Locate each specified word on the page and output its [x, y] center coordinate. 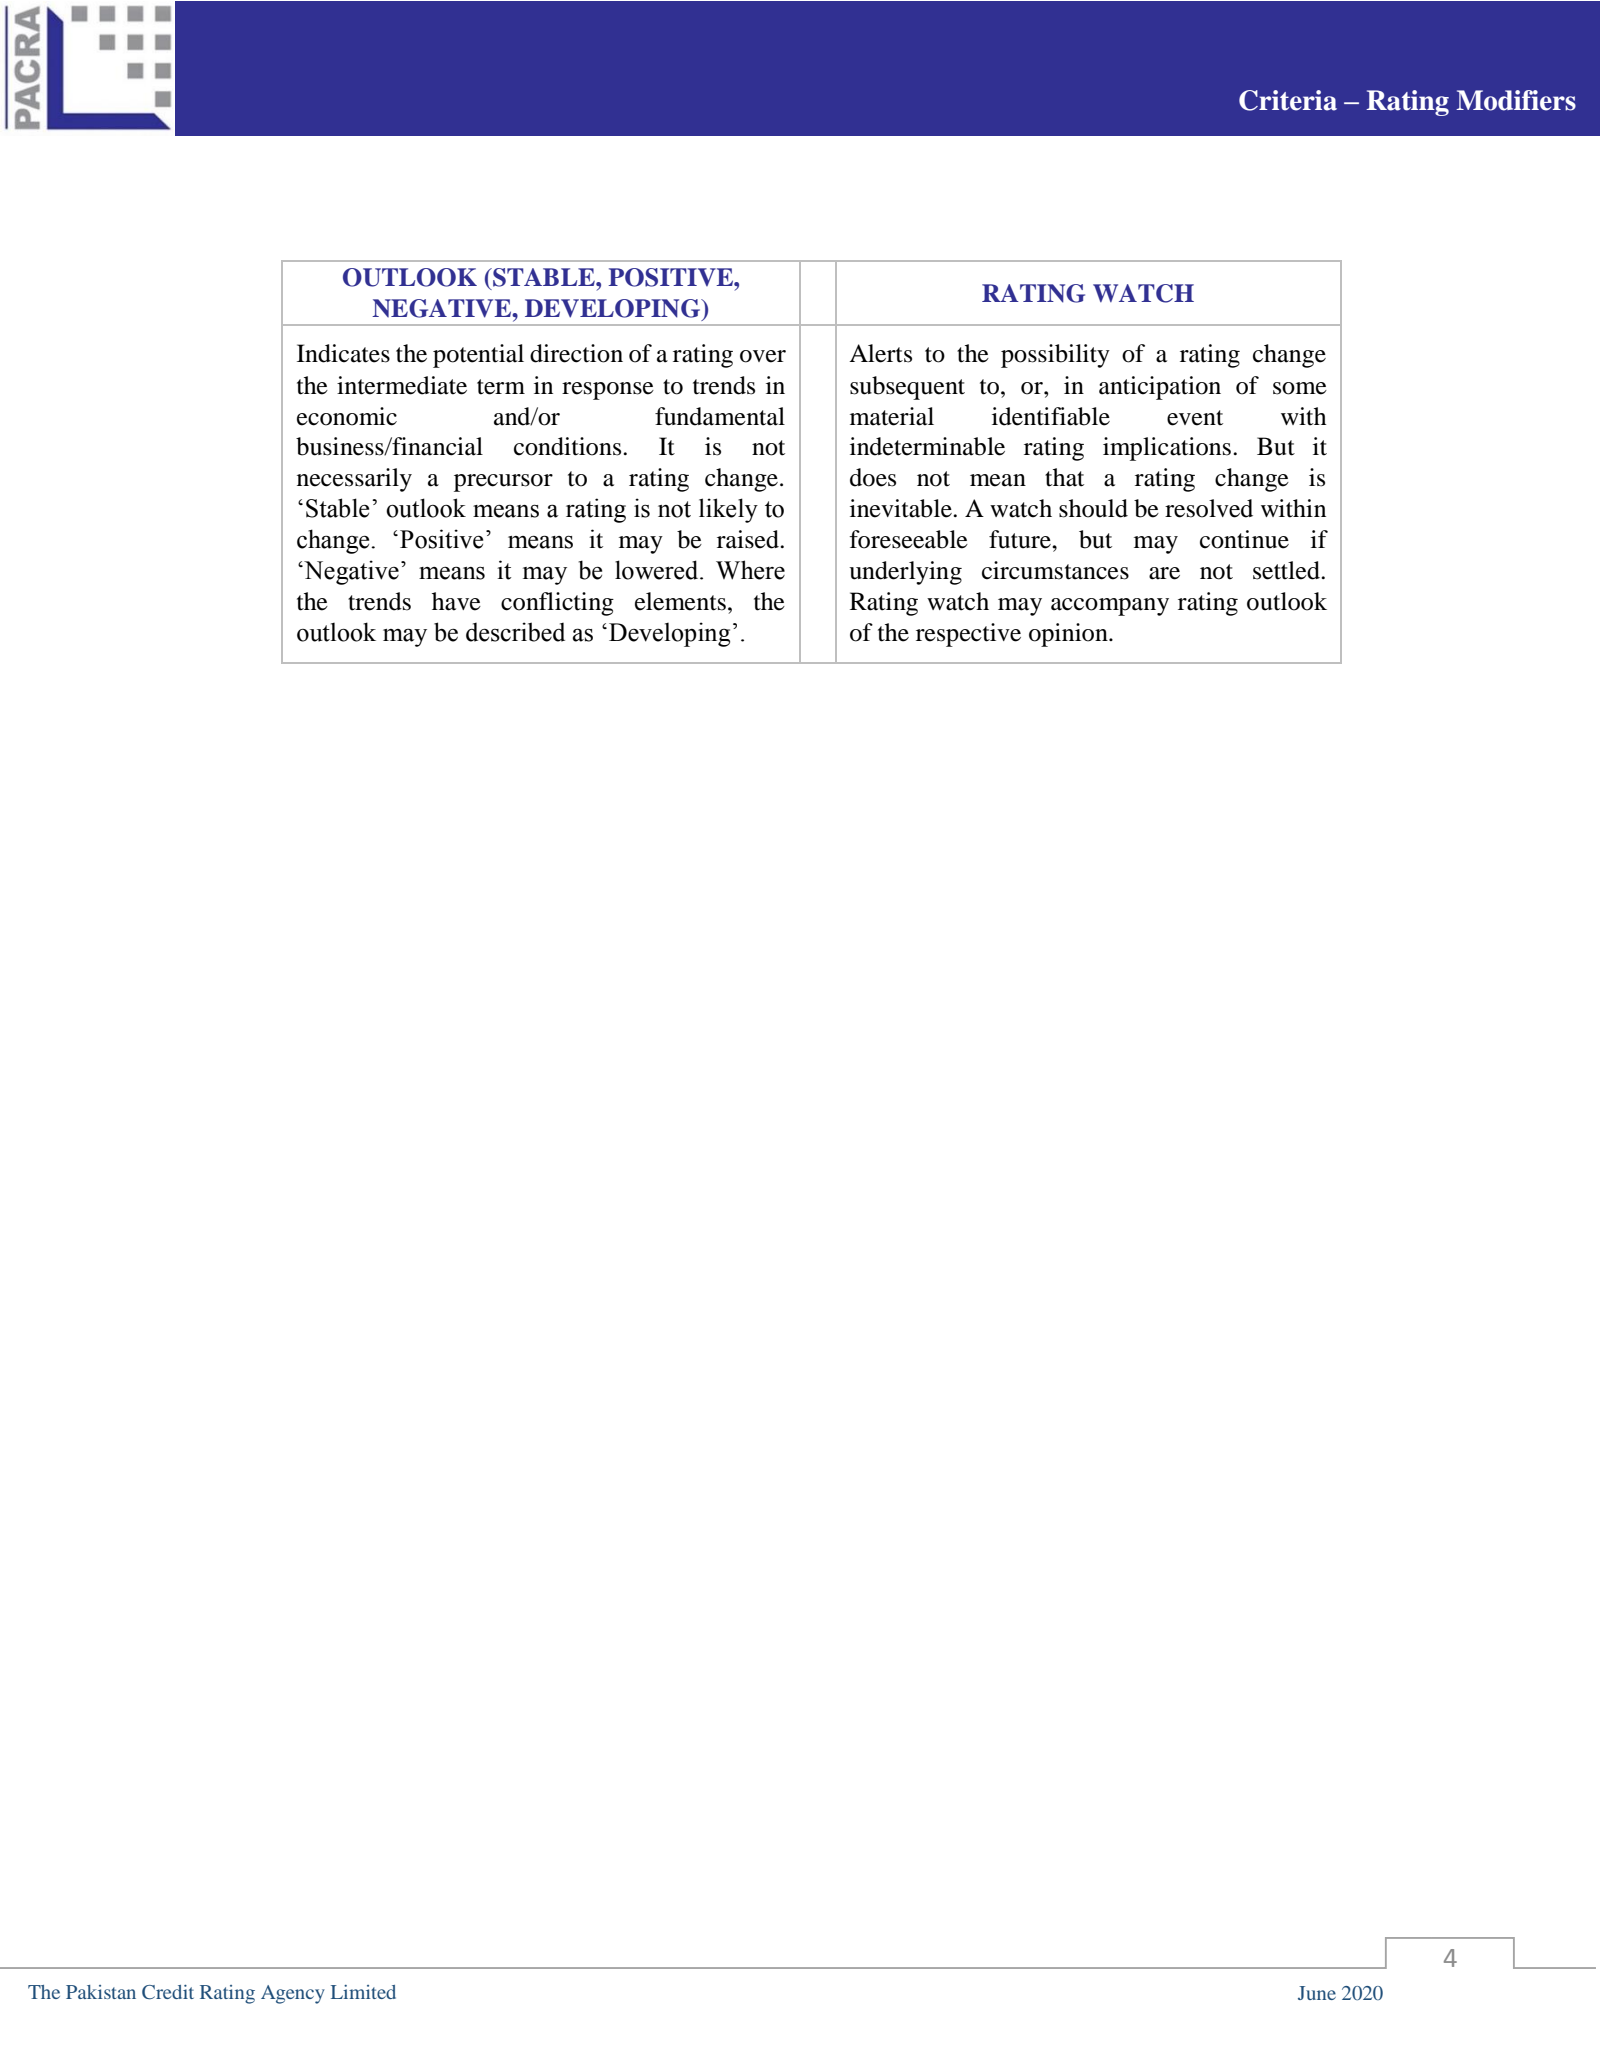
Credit [168, 1992]
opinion [1069, 635]
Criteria [1288, 100]
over [763, 356]
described [515, 632]
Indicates [343, 353]
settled [1287, 570]
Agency [293, 1994]
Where [750, 570]
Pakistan [101, 1992]
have [456, 601]
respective [968, 635]
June [1317, 1993]
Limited [363, 1992]
